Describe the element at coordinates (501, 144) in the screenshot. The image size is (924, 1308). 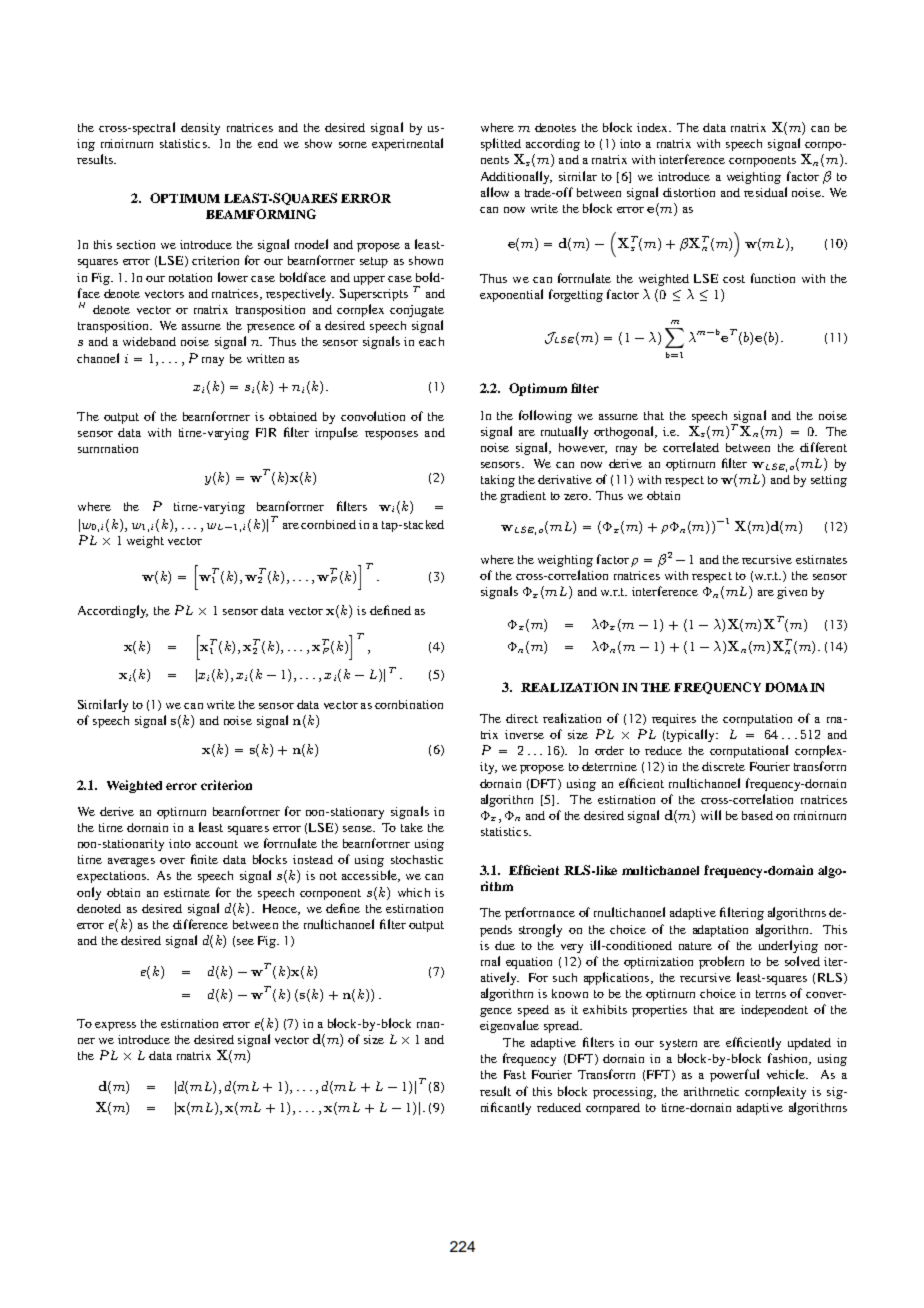
I see `splitted` at that location.
